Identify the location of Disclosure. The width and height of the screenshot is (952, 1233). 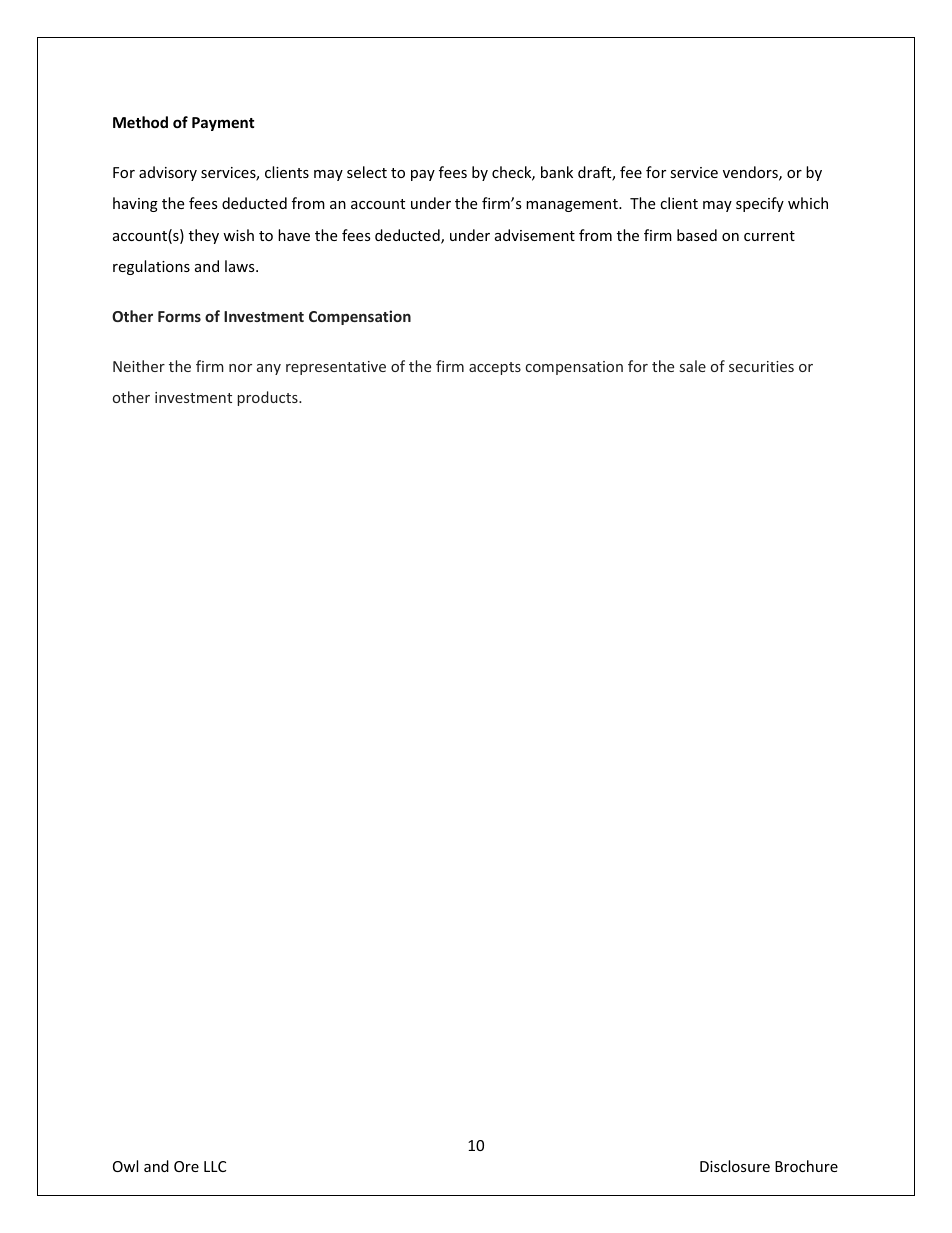
(735, 1166).
